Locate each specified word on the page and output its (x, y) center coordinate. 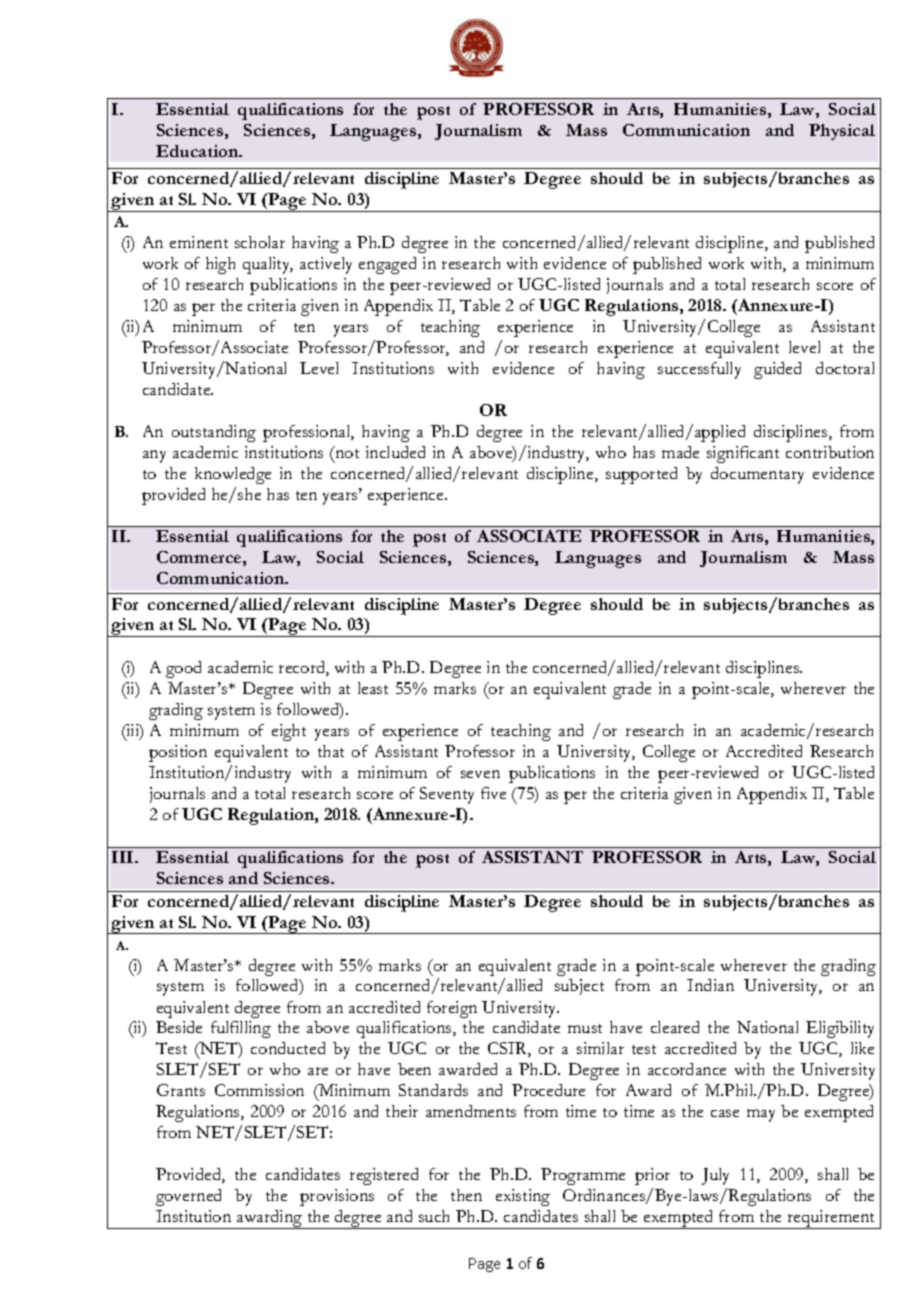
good (183, 669)
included (395, 452)
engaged (387, 265)
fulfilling (241, 1029)
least (373, 688)
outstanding (214, 433)
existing (523, 1197)
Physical (842, 132)
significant (743, 454)
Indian (710, 985)
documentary (757, 475)
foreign (452, 1009)
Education (198, 151)
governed (188, 1197)
